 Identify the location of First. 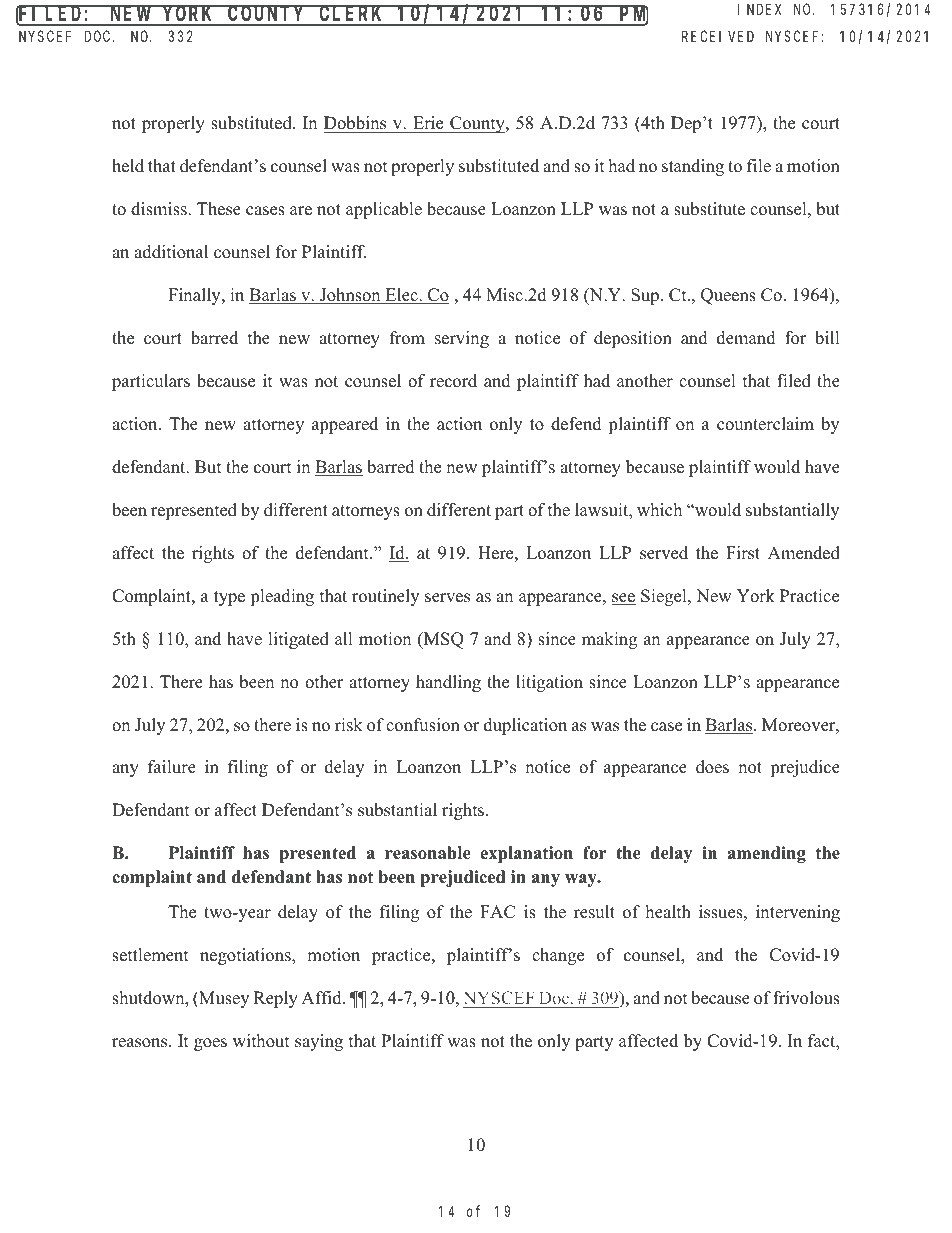
(743, 553).
